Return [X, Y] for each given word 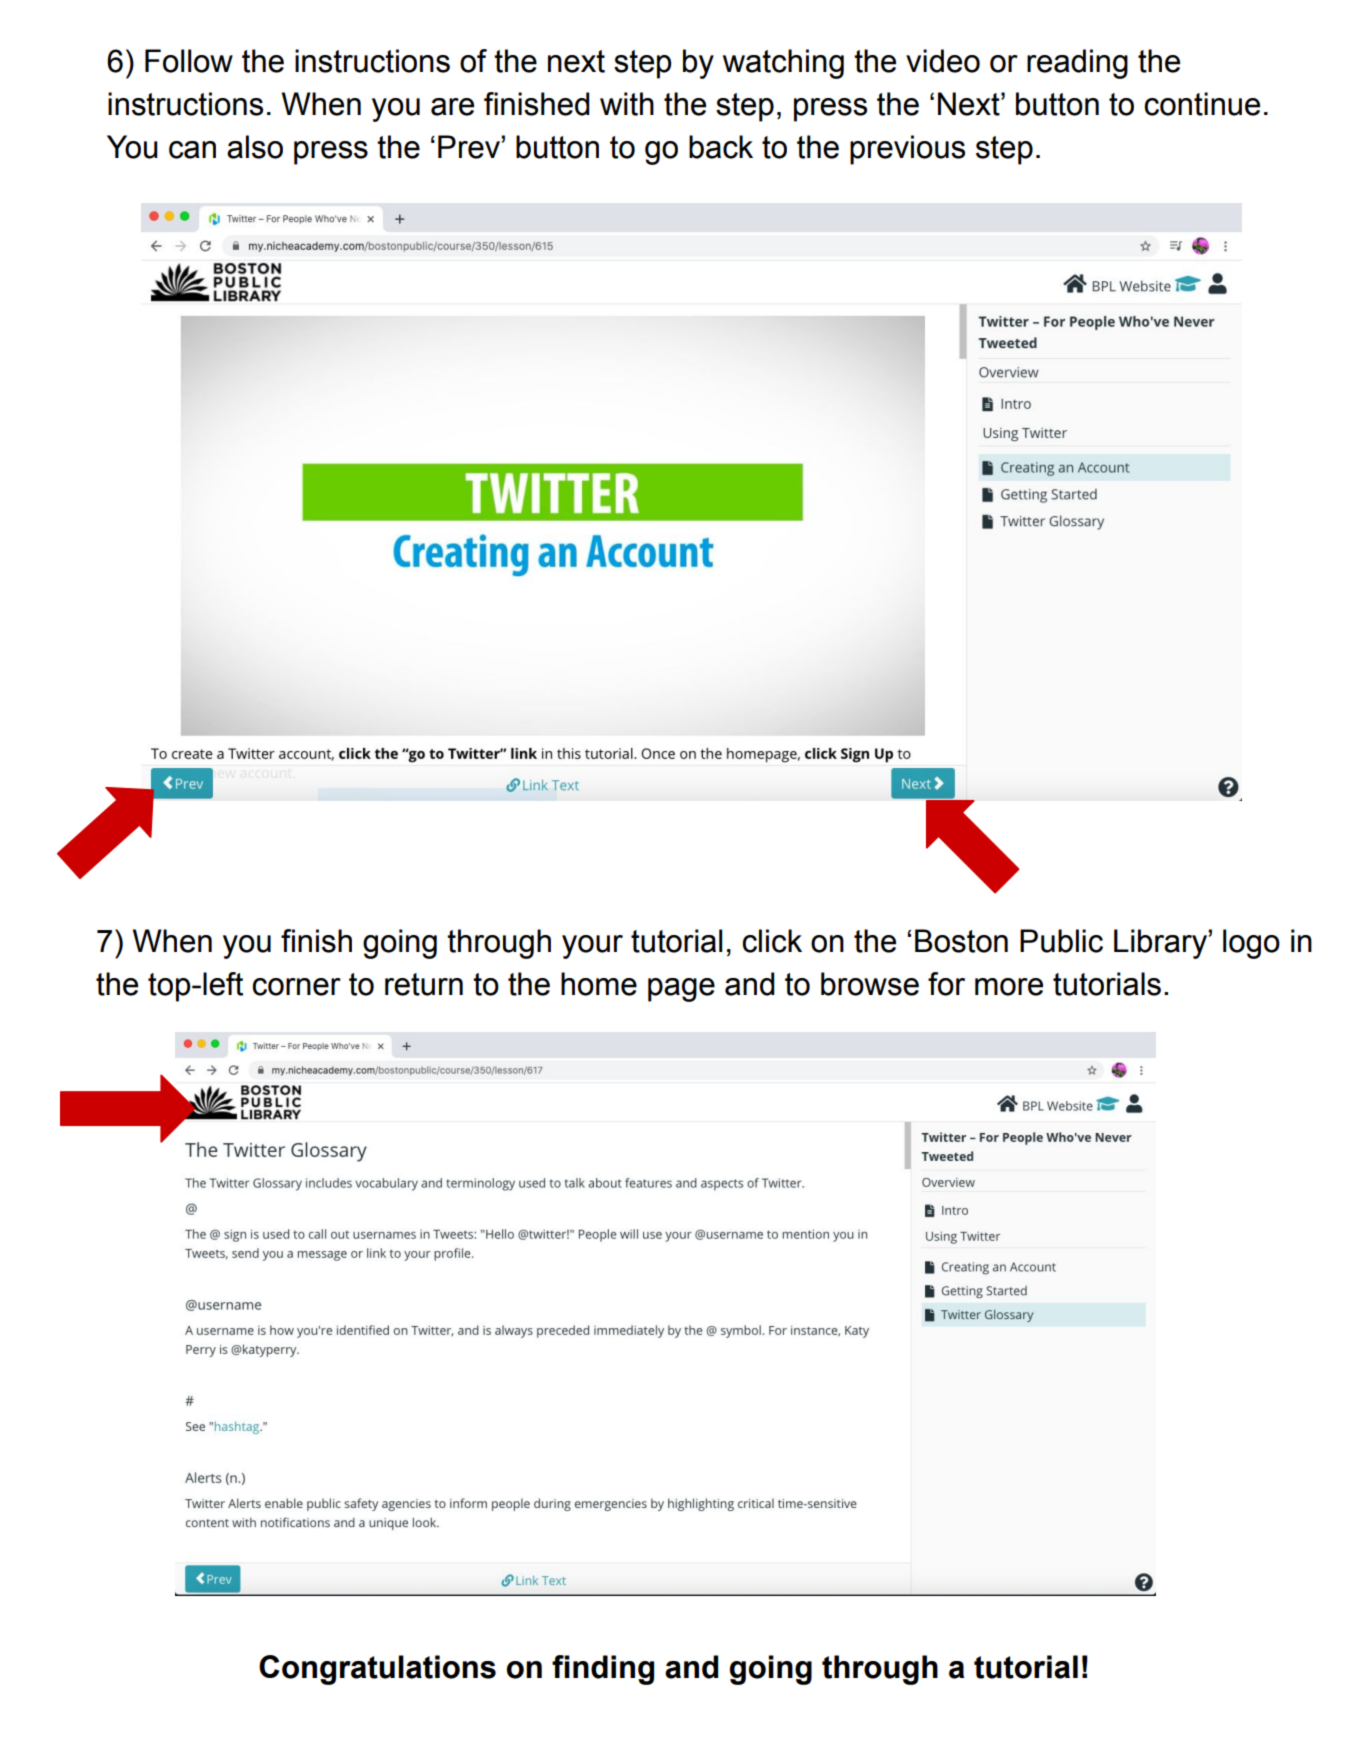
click [772, 941]
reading [1077, 64]
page [681, 990]
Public [1061, 941]
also [255, 147]
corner [296, 987]
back [721, 147]
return [424, 984]
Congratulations [377, 1670]
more [1009, 987]
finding [603, 1670]
